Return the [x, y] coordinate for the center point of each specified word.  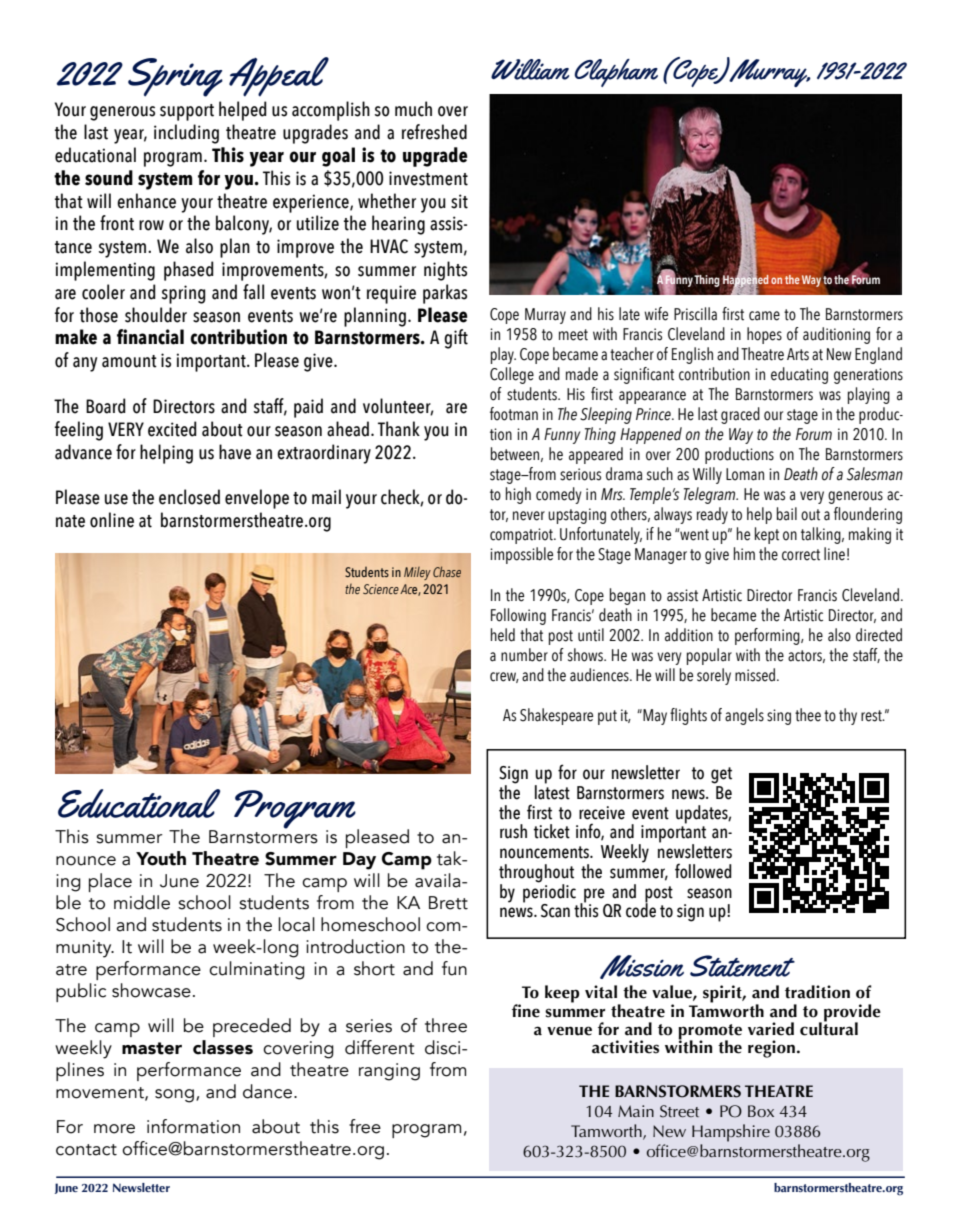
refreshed [434, 132]
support [187, 112]
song [174, 1096]
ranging [389, 1072]
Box [761, 1111]
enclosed [189, 497]
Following [518, 616]
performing [768, 636]
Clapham [616, 73]
